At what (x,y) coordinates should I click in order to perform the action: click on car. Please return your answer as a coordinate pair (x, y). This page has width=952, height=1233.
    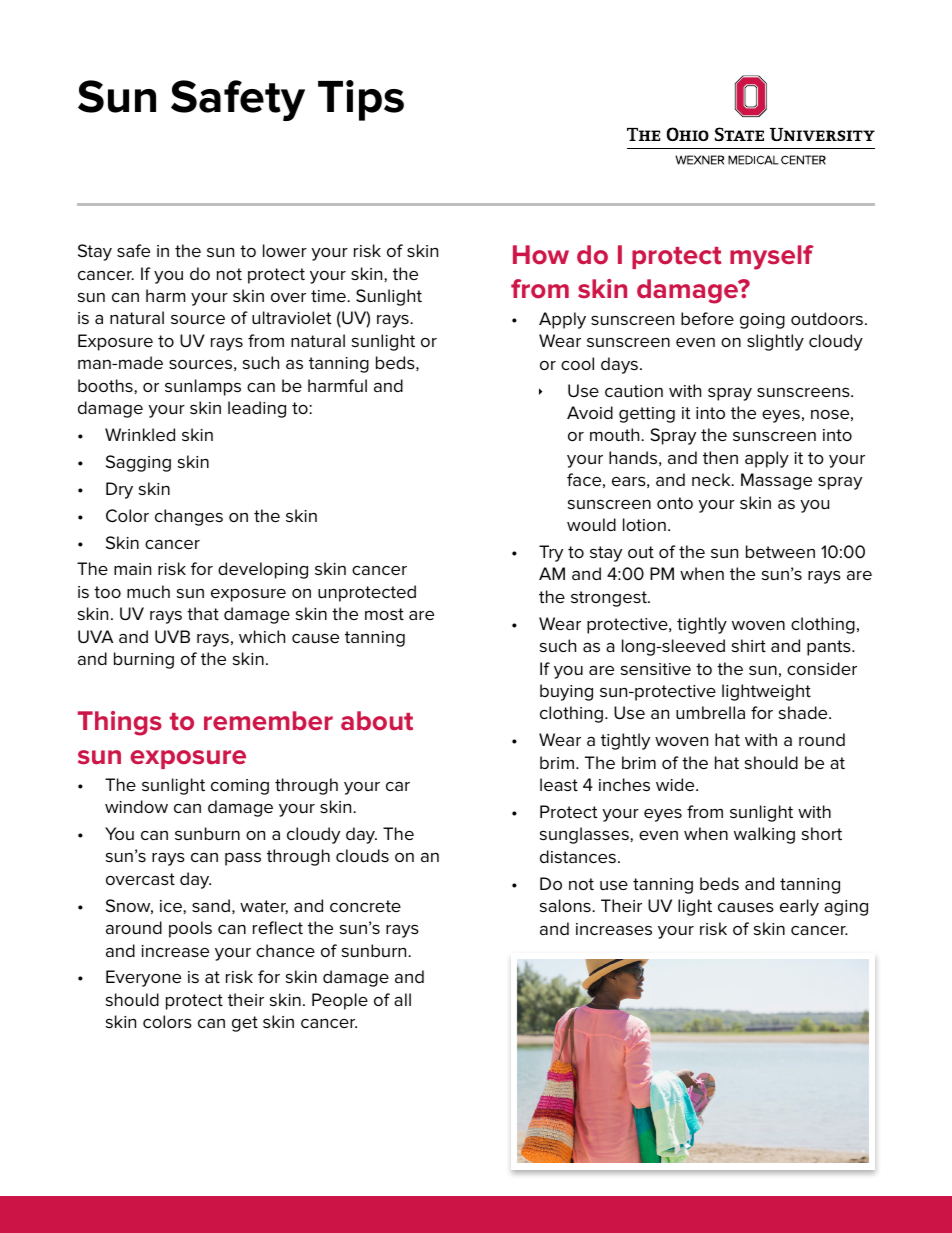
    Looking at the image, I should click on (398, 786).
